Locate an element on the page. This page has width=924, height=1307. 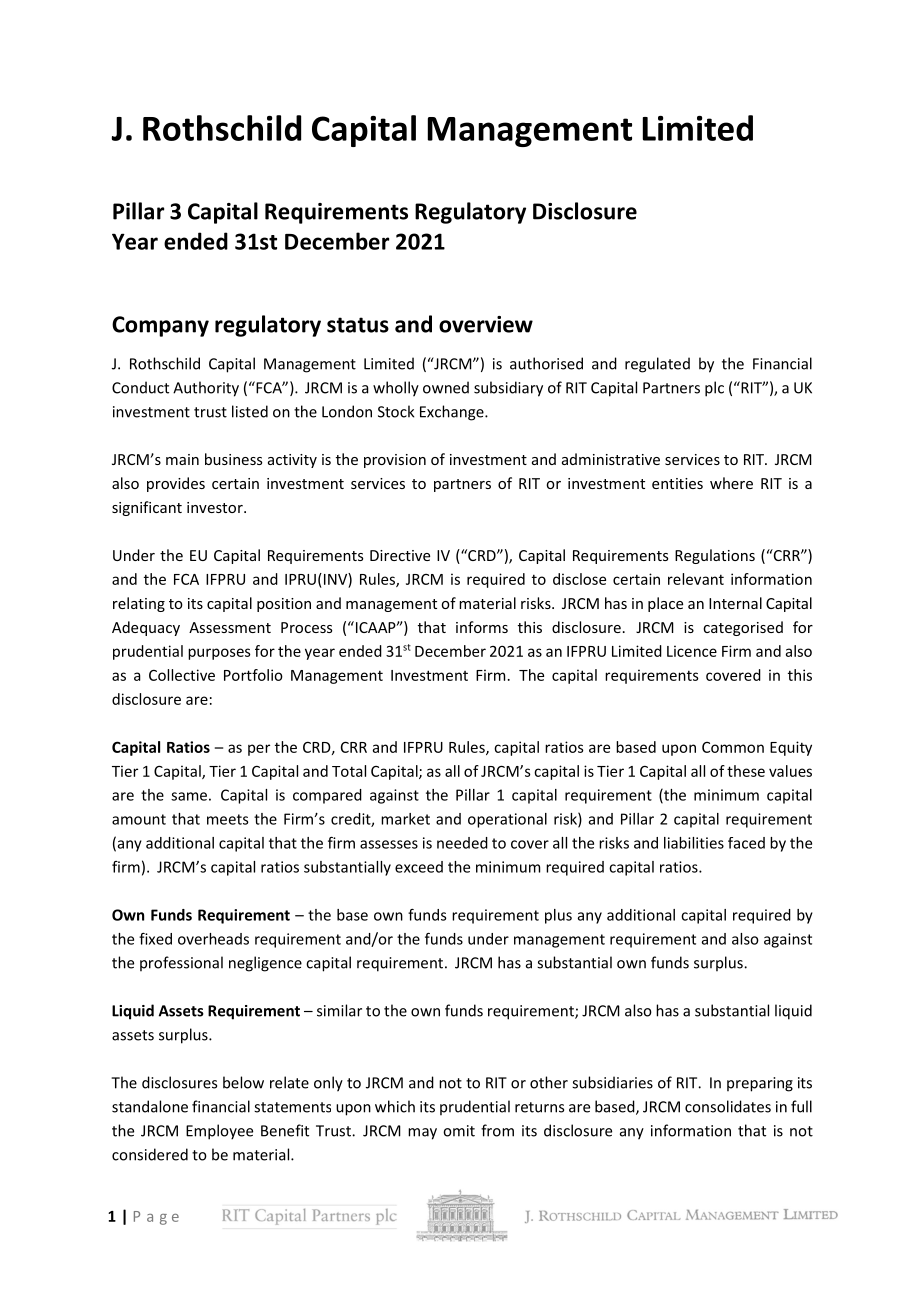
Authority is located at coordinates (206, 389).
